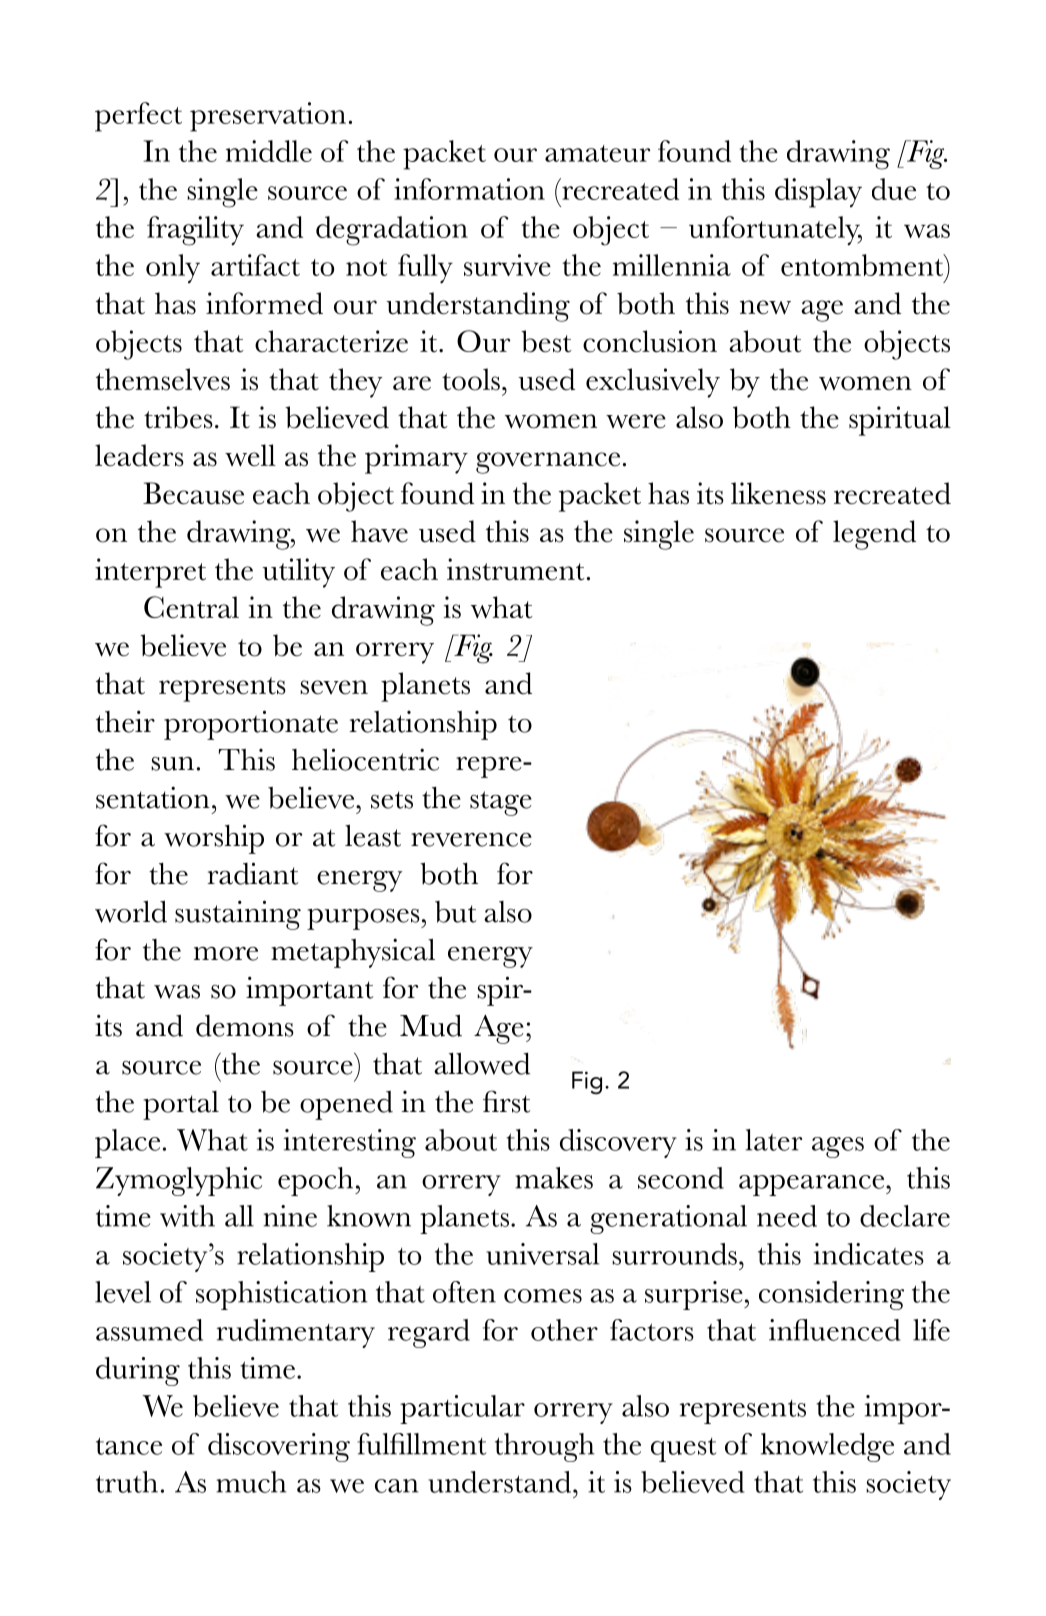  Describe the element at coordinates (501, 803) in the image. I see `stage` at that location.
